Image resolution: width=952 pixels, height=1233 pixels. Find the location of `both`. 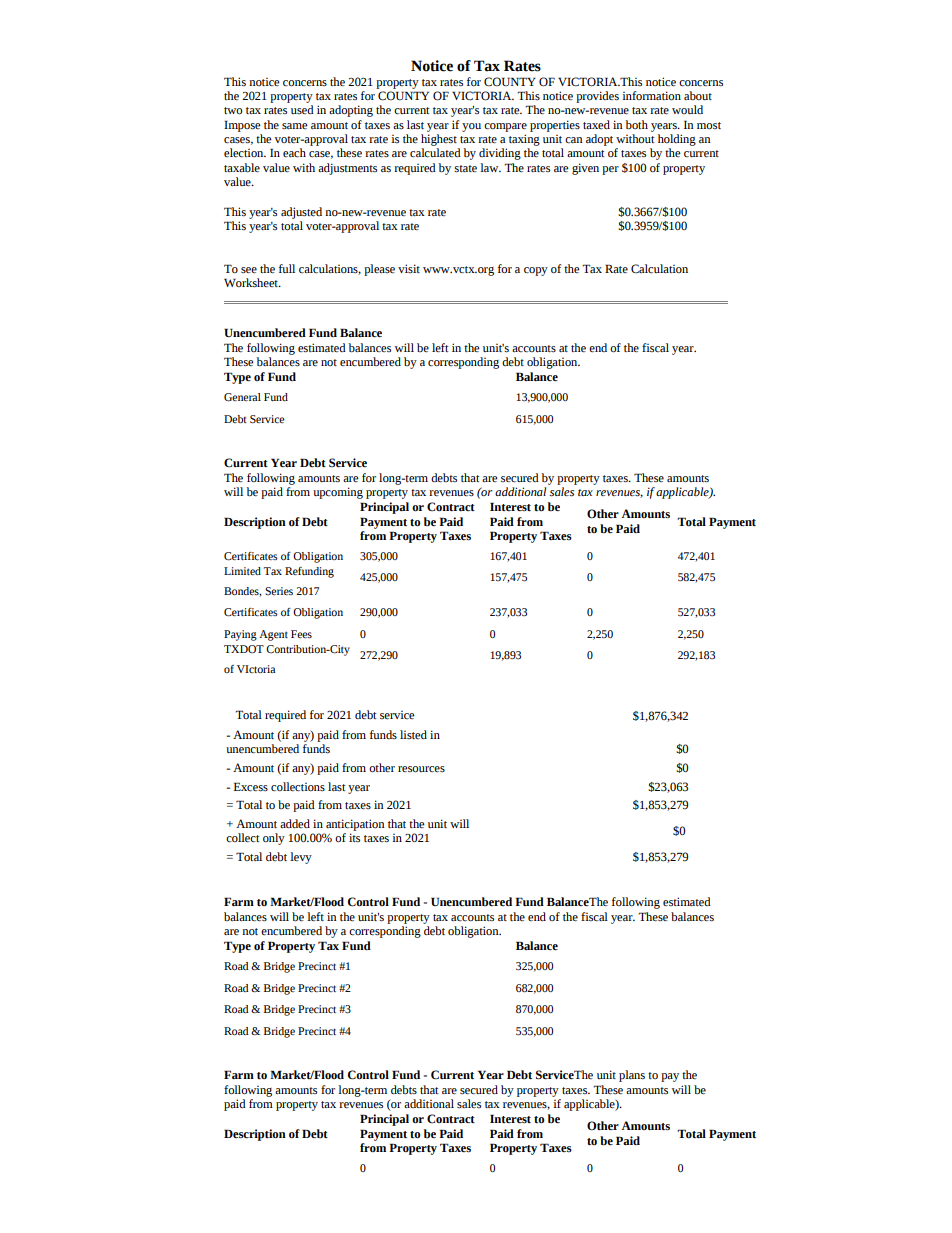

both is located at coordinates (637, 124).
